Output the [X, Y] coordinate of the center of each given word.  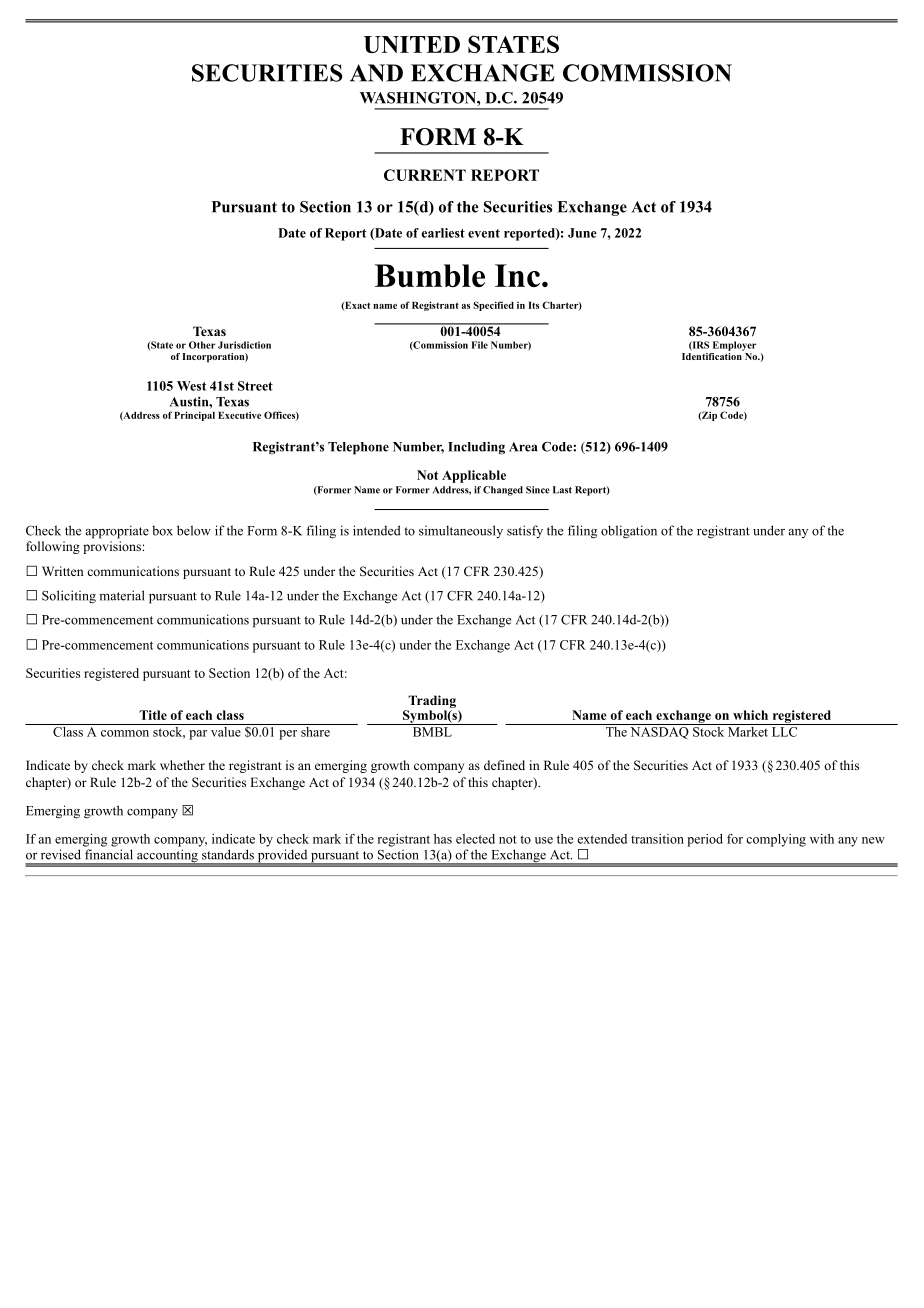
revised [61, 854]
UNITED [412, 44]
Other [202, 345]
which [750, 715]
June [582, 233]
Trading [431, 703]
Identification [713, 355]
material [122, 595]
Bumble [430, 275]
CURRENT [425, 175]
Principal [194, 416]
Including [476, 448]
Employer [734, 346]
